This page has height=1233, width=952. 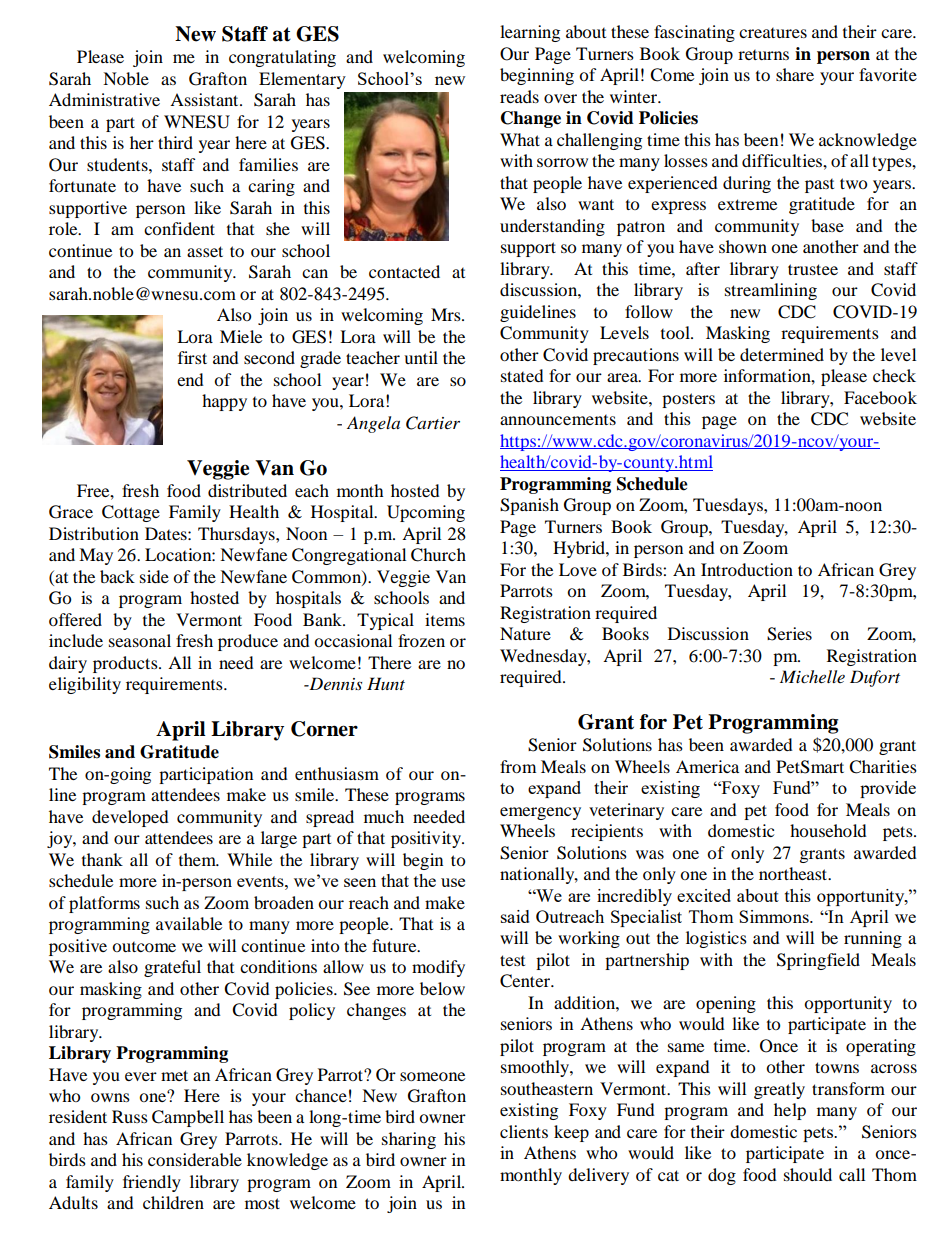 What do you see at coordinates (519, 96) in the page?
I see `reads` at bounding box center [519, 96].
